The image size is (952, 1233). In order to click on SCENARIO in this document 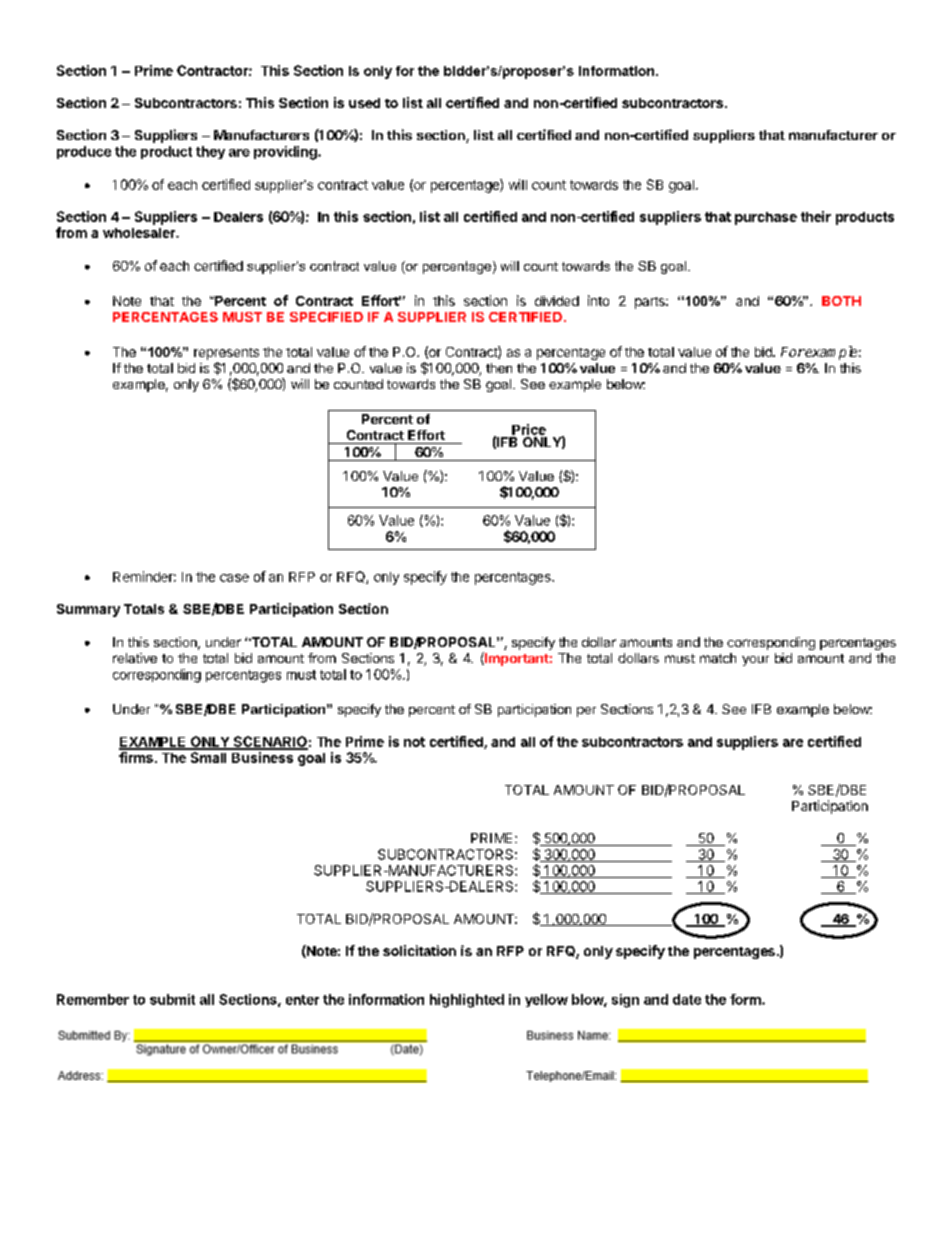, I will do `click(269, 742)`.
